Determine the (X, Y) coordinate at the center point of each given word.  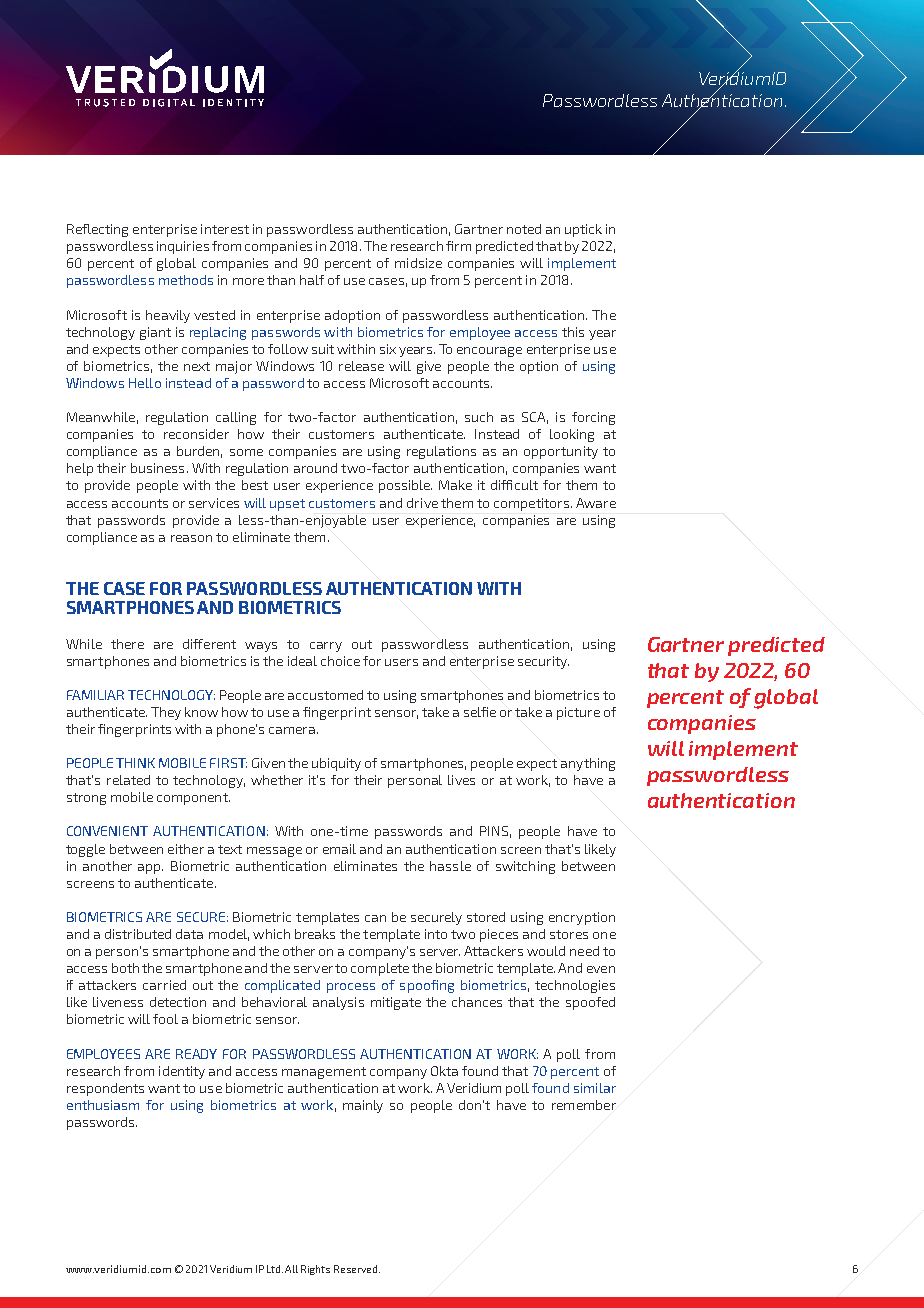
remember (584, 1105)
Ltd (275, 1269)
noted (524, 229)
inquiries (183, 247)
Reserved (357, 1269)
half (312, 280)
